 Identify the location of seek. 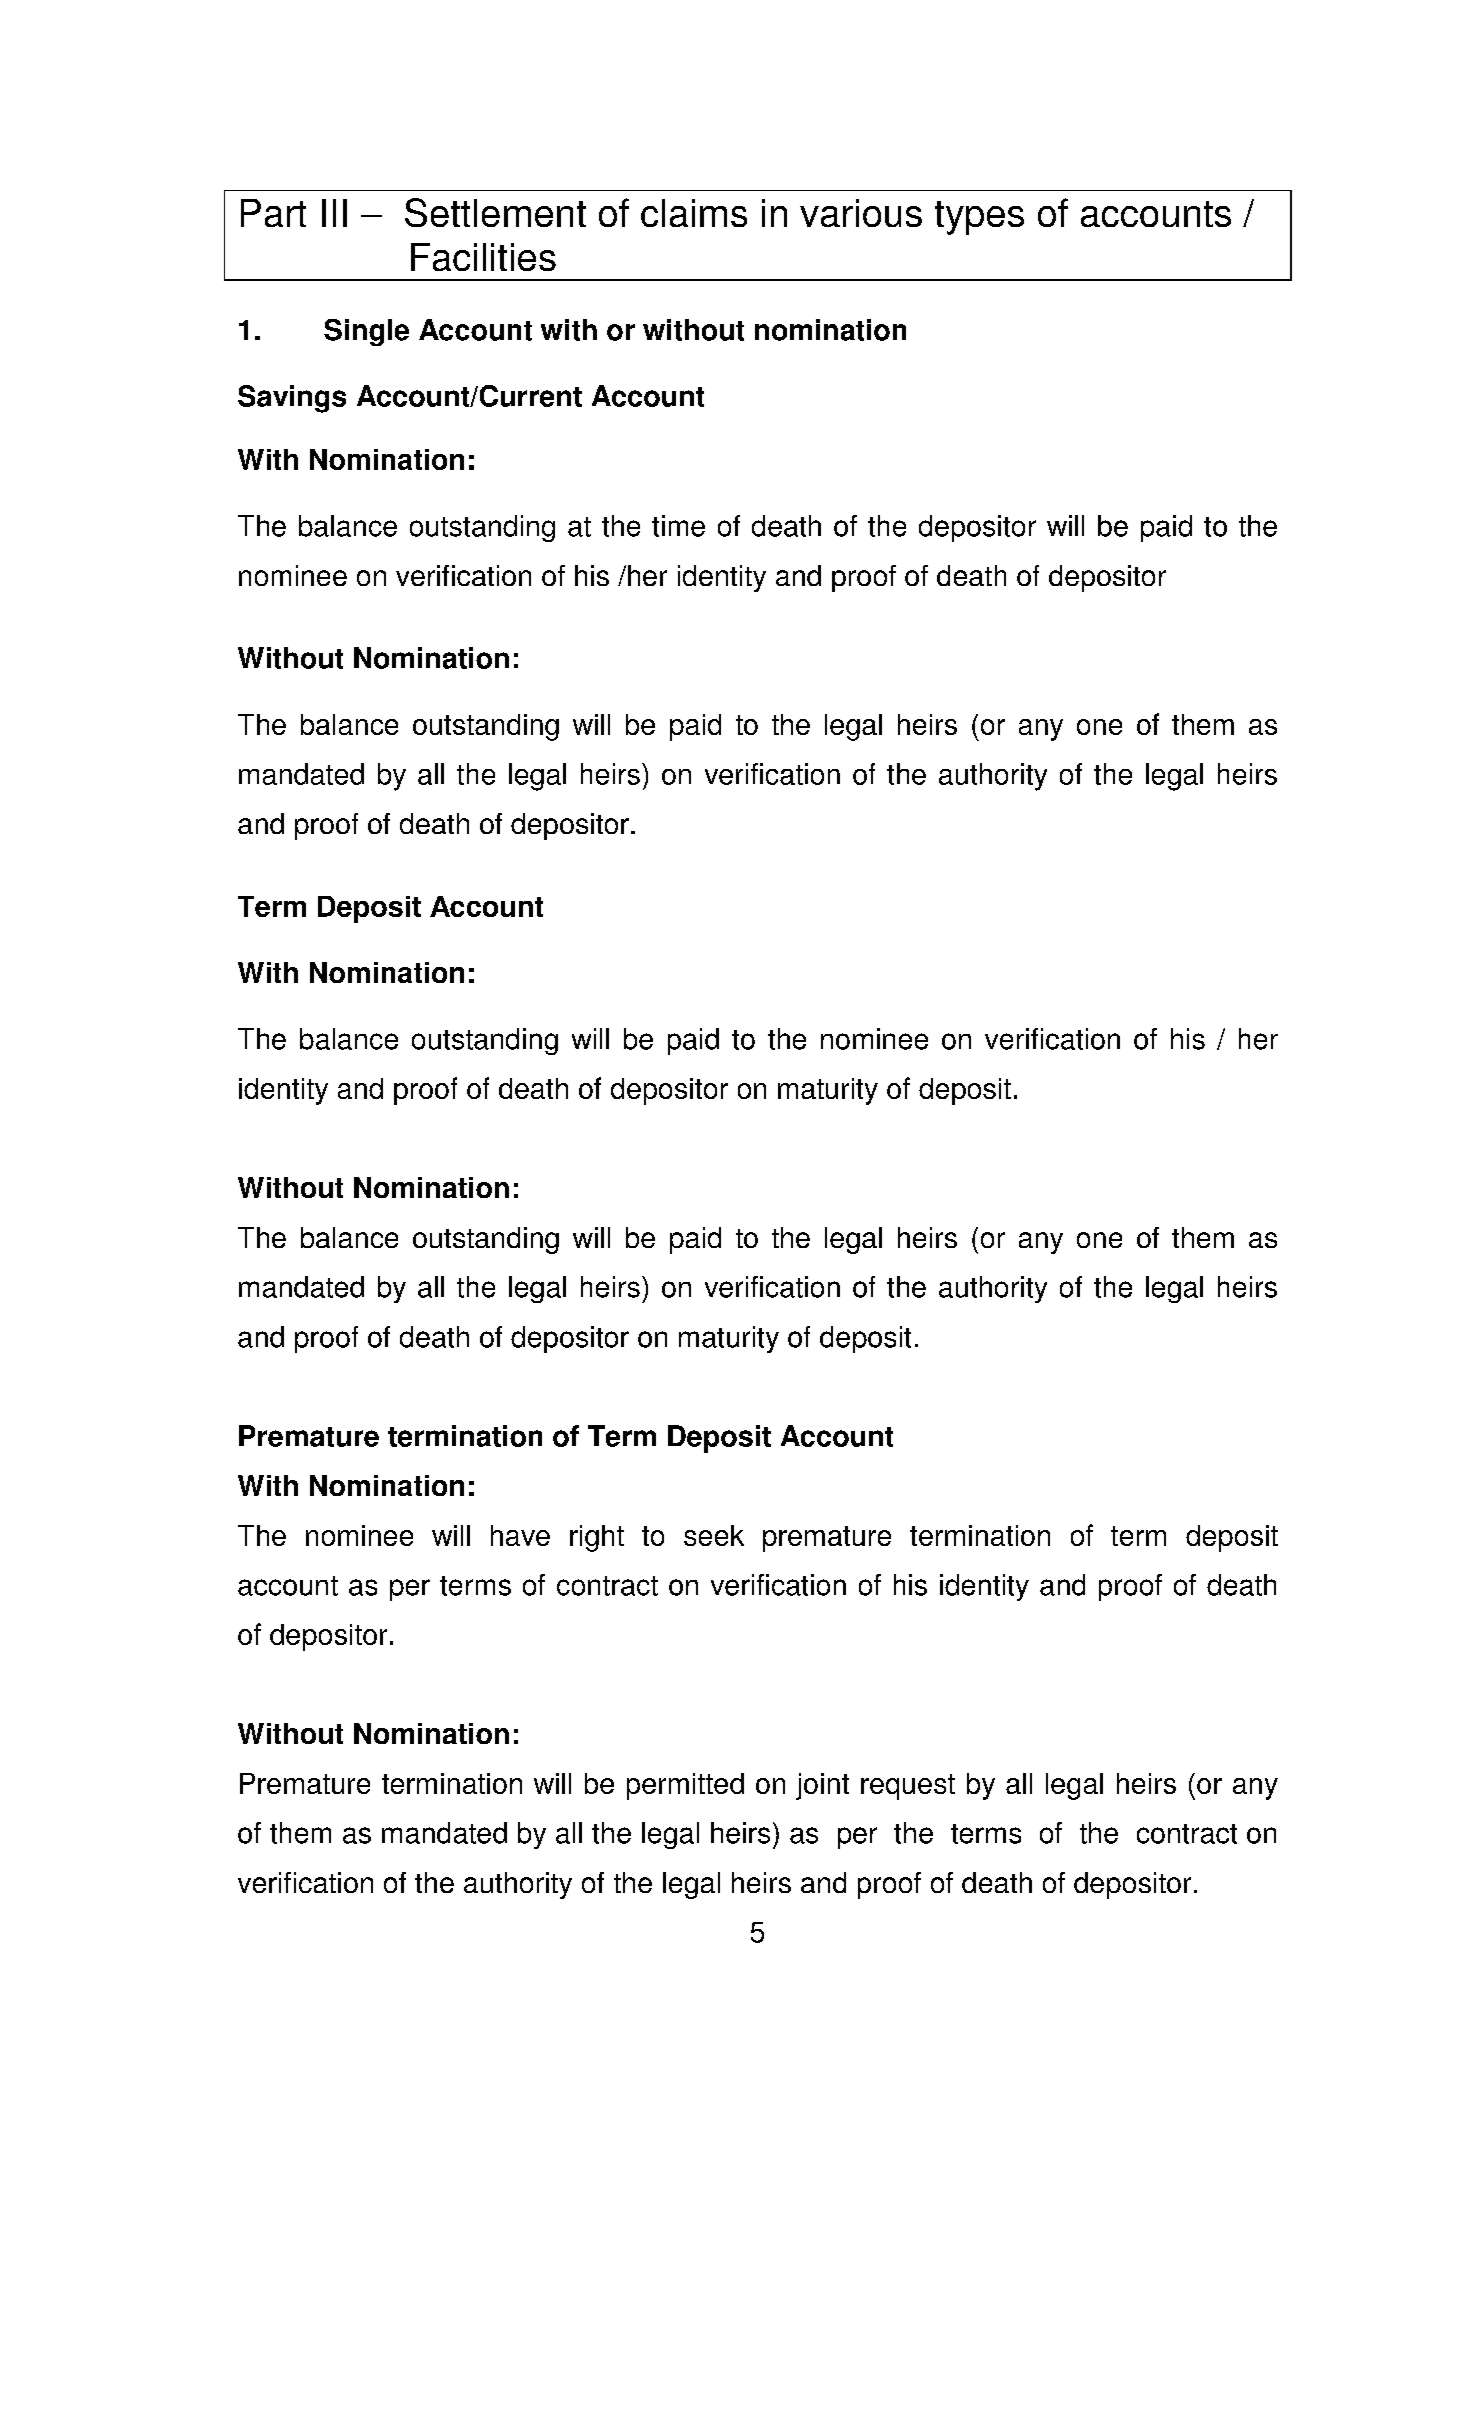
(714, 1535).
